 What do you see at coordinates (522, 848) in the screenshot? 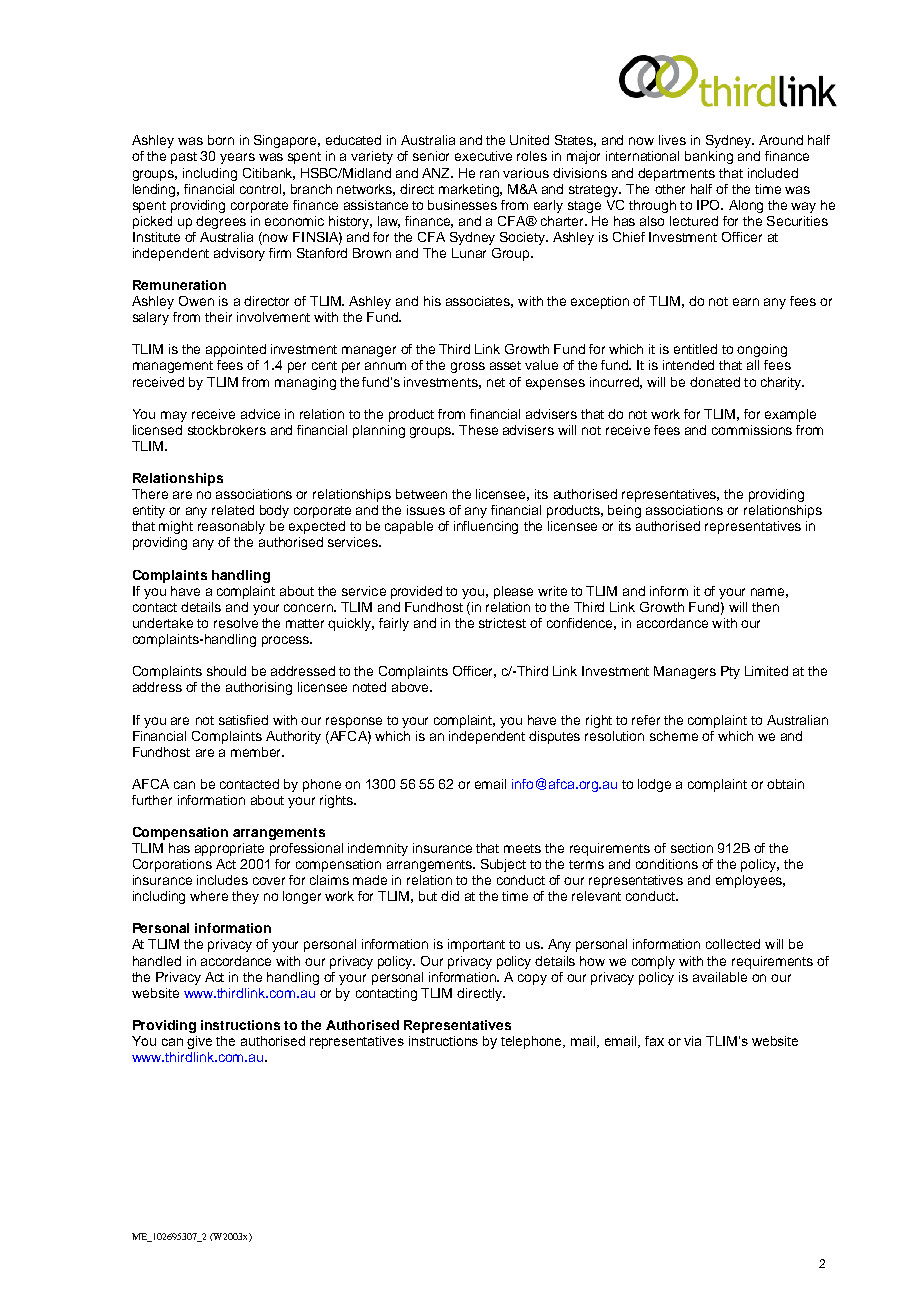
I see `meets` at bounding box center [522, 848].
